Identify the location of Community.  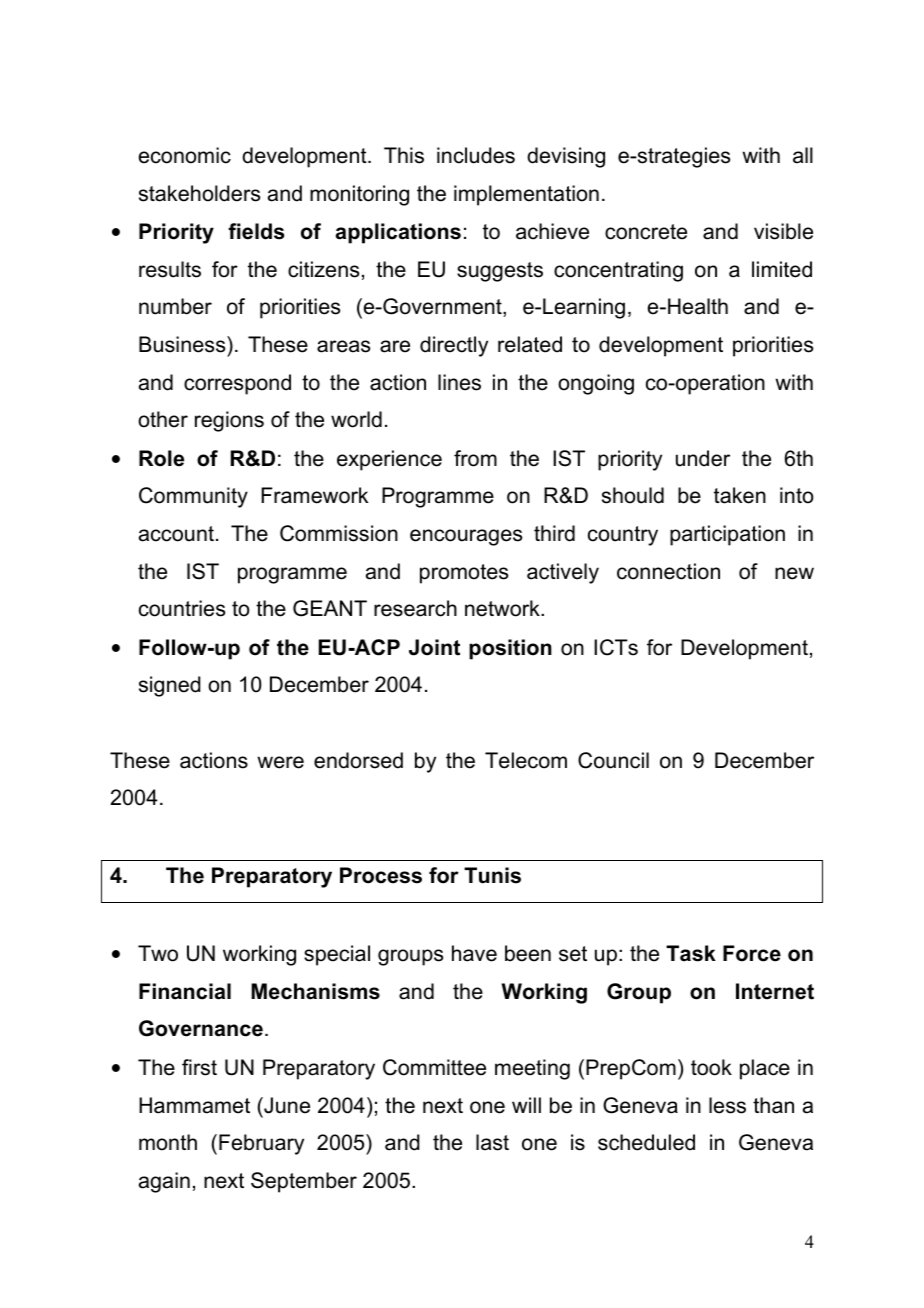
(193, 497).
